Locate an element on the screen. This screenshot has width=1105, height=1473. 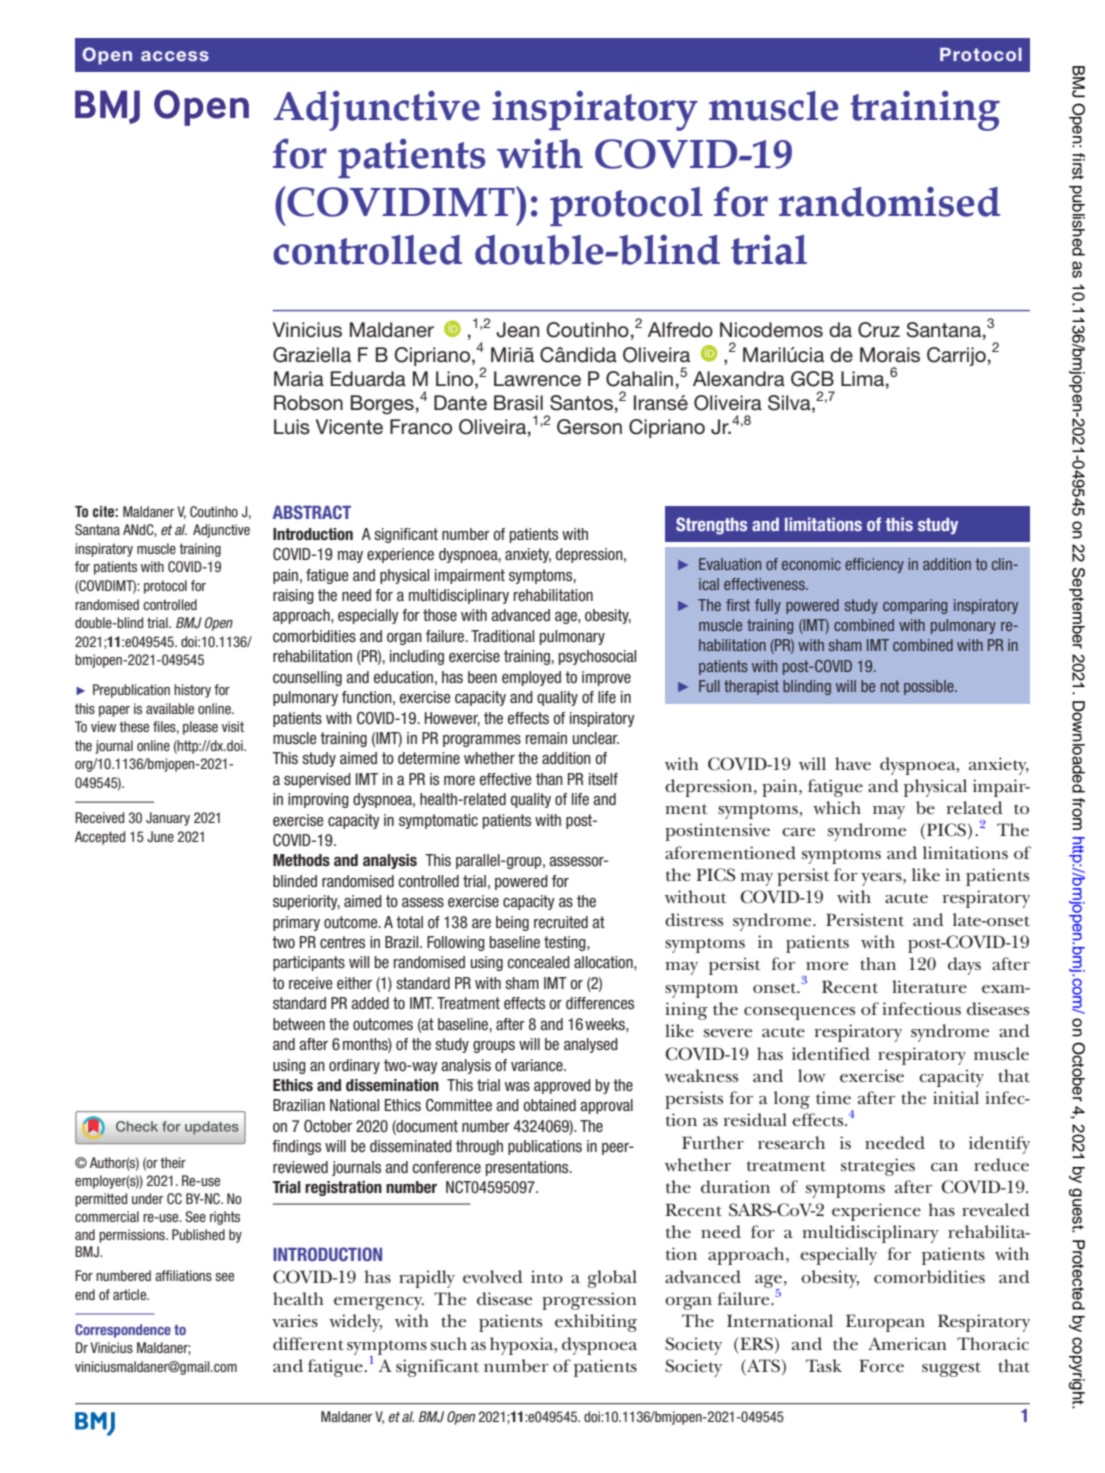
their is located at coordinates (173, 1162).
